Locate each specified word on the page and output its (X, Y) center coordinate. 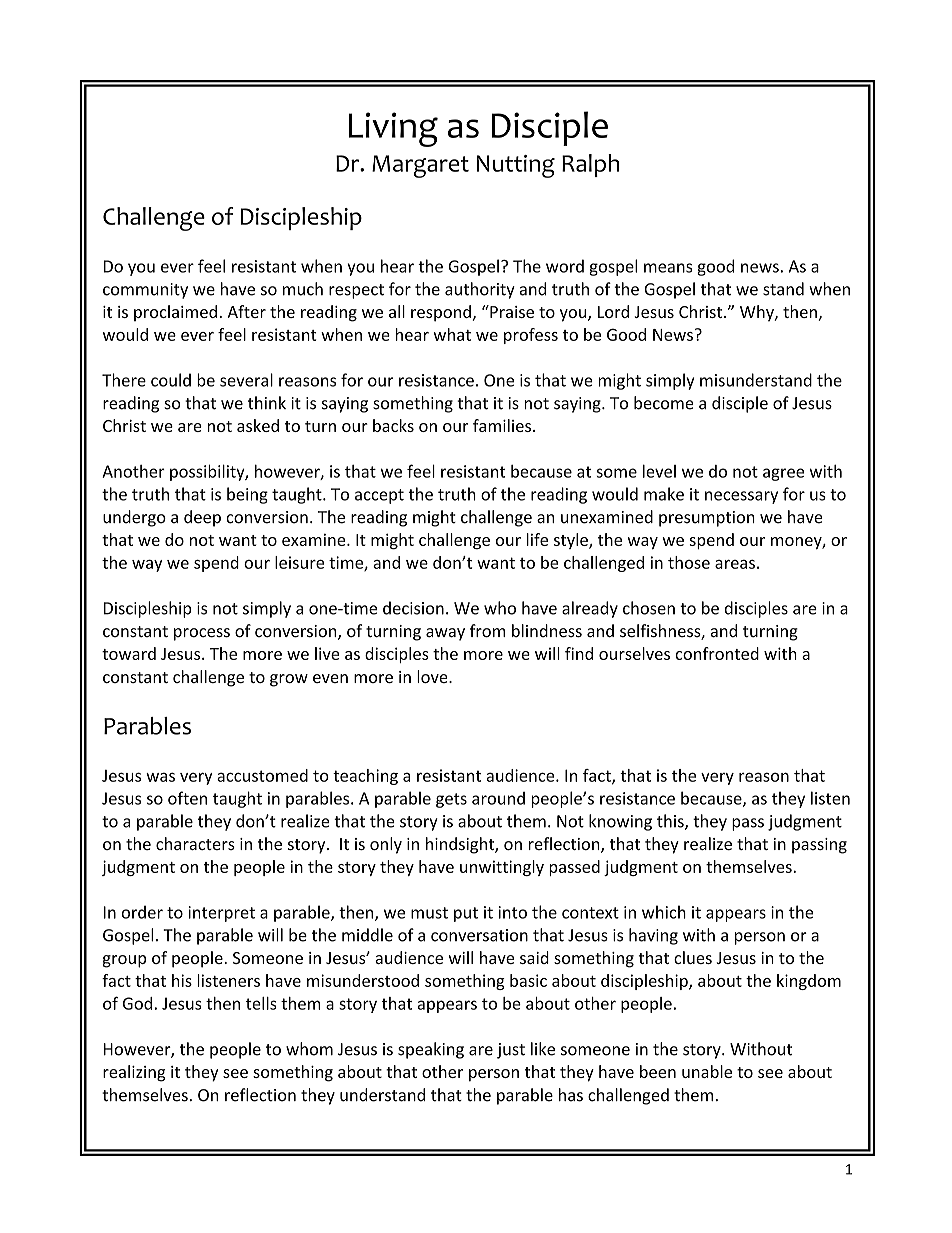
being (247, 495)
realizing (134, 1073)
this (671, 822)
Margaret (420, 166)
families (502, 425)
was (160, 777)
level (659, 471)
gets (451, 800)
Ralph (590, 165)
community (145, 291)
